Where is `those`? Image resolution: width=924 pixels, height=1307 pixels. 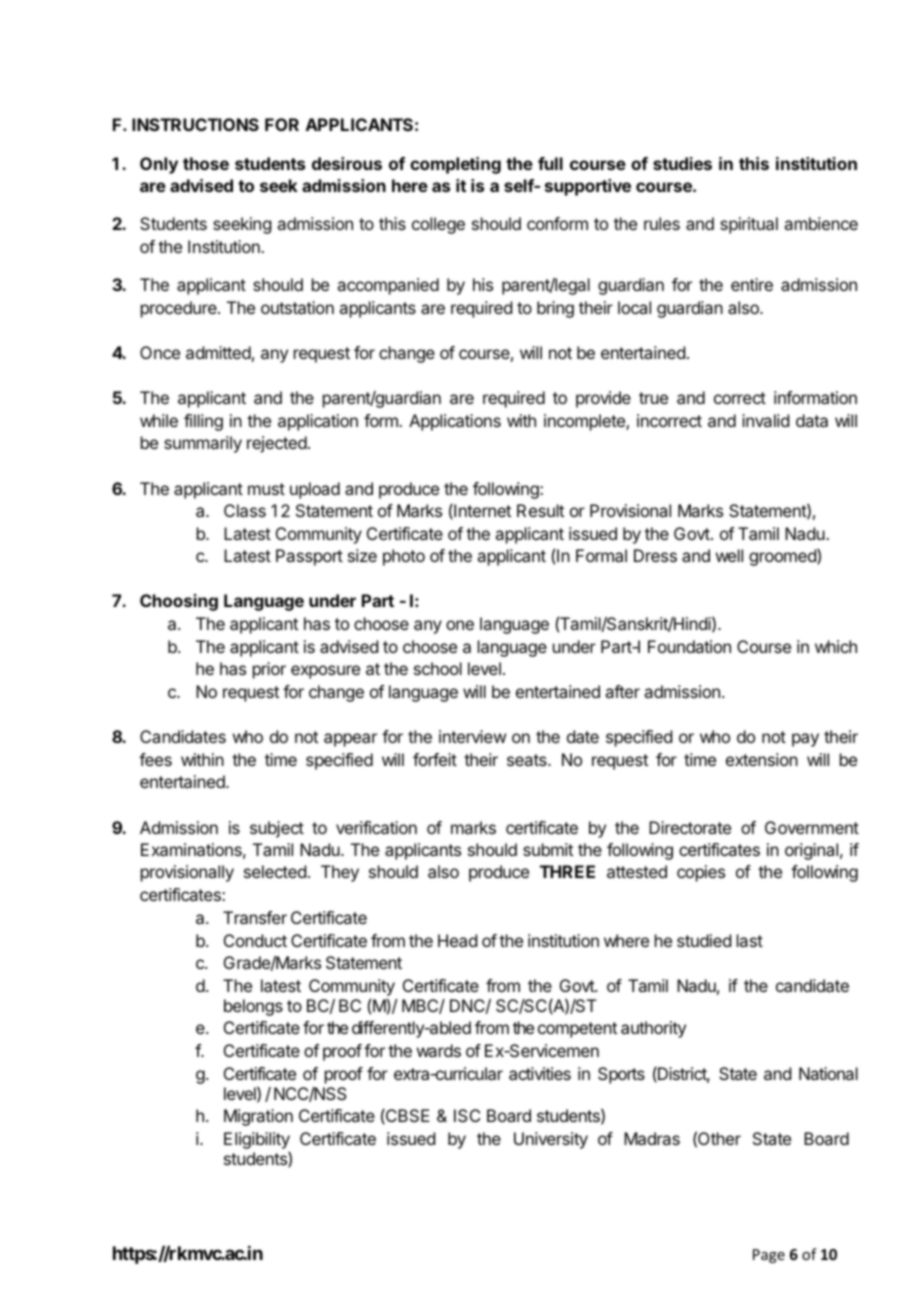
those is located at coordinates (206, 163).
